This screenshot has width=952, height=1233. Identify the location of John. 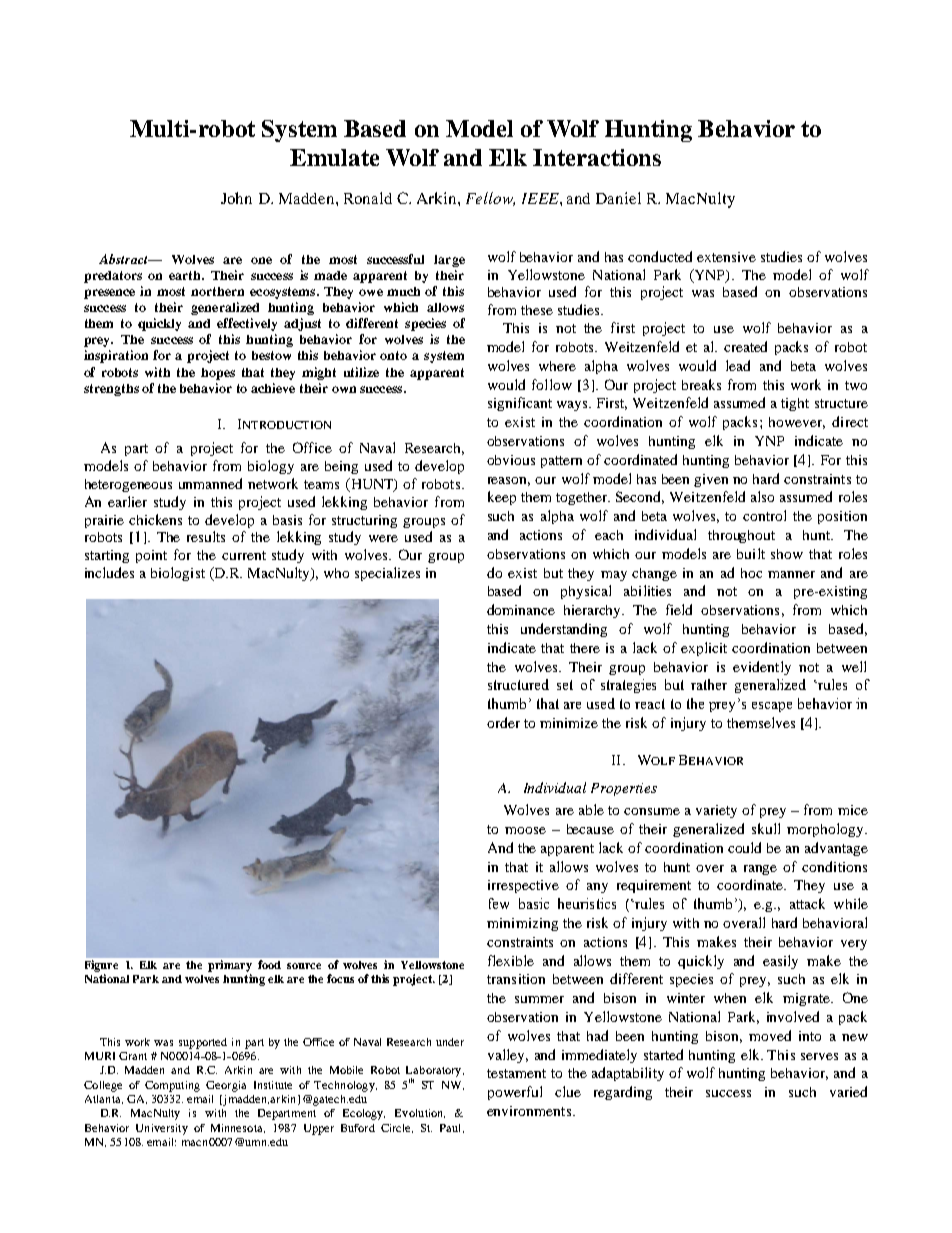
(236, 198).
